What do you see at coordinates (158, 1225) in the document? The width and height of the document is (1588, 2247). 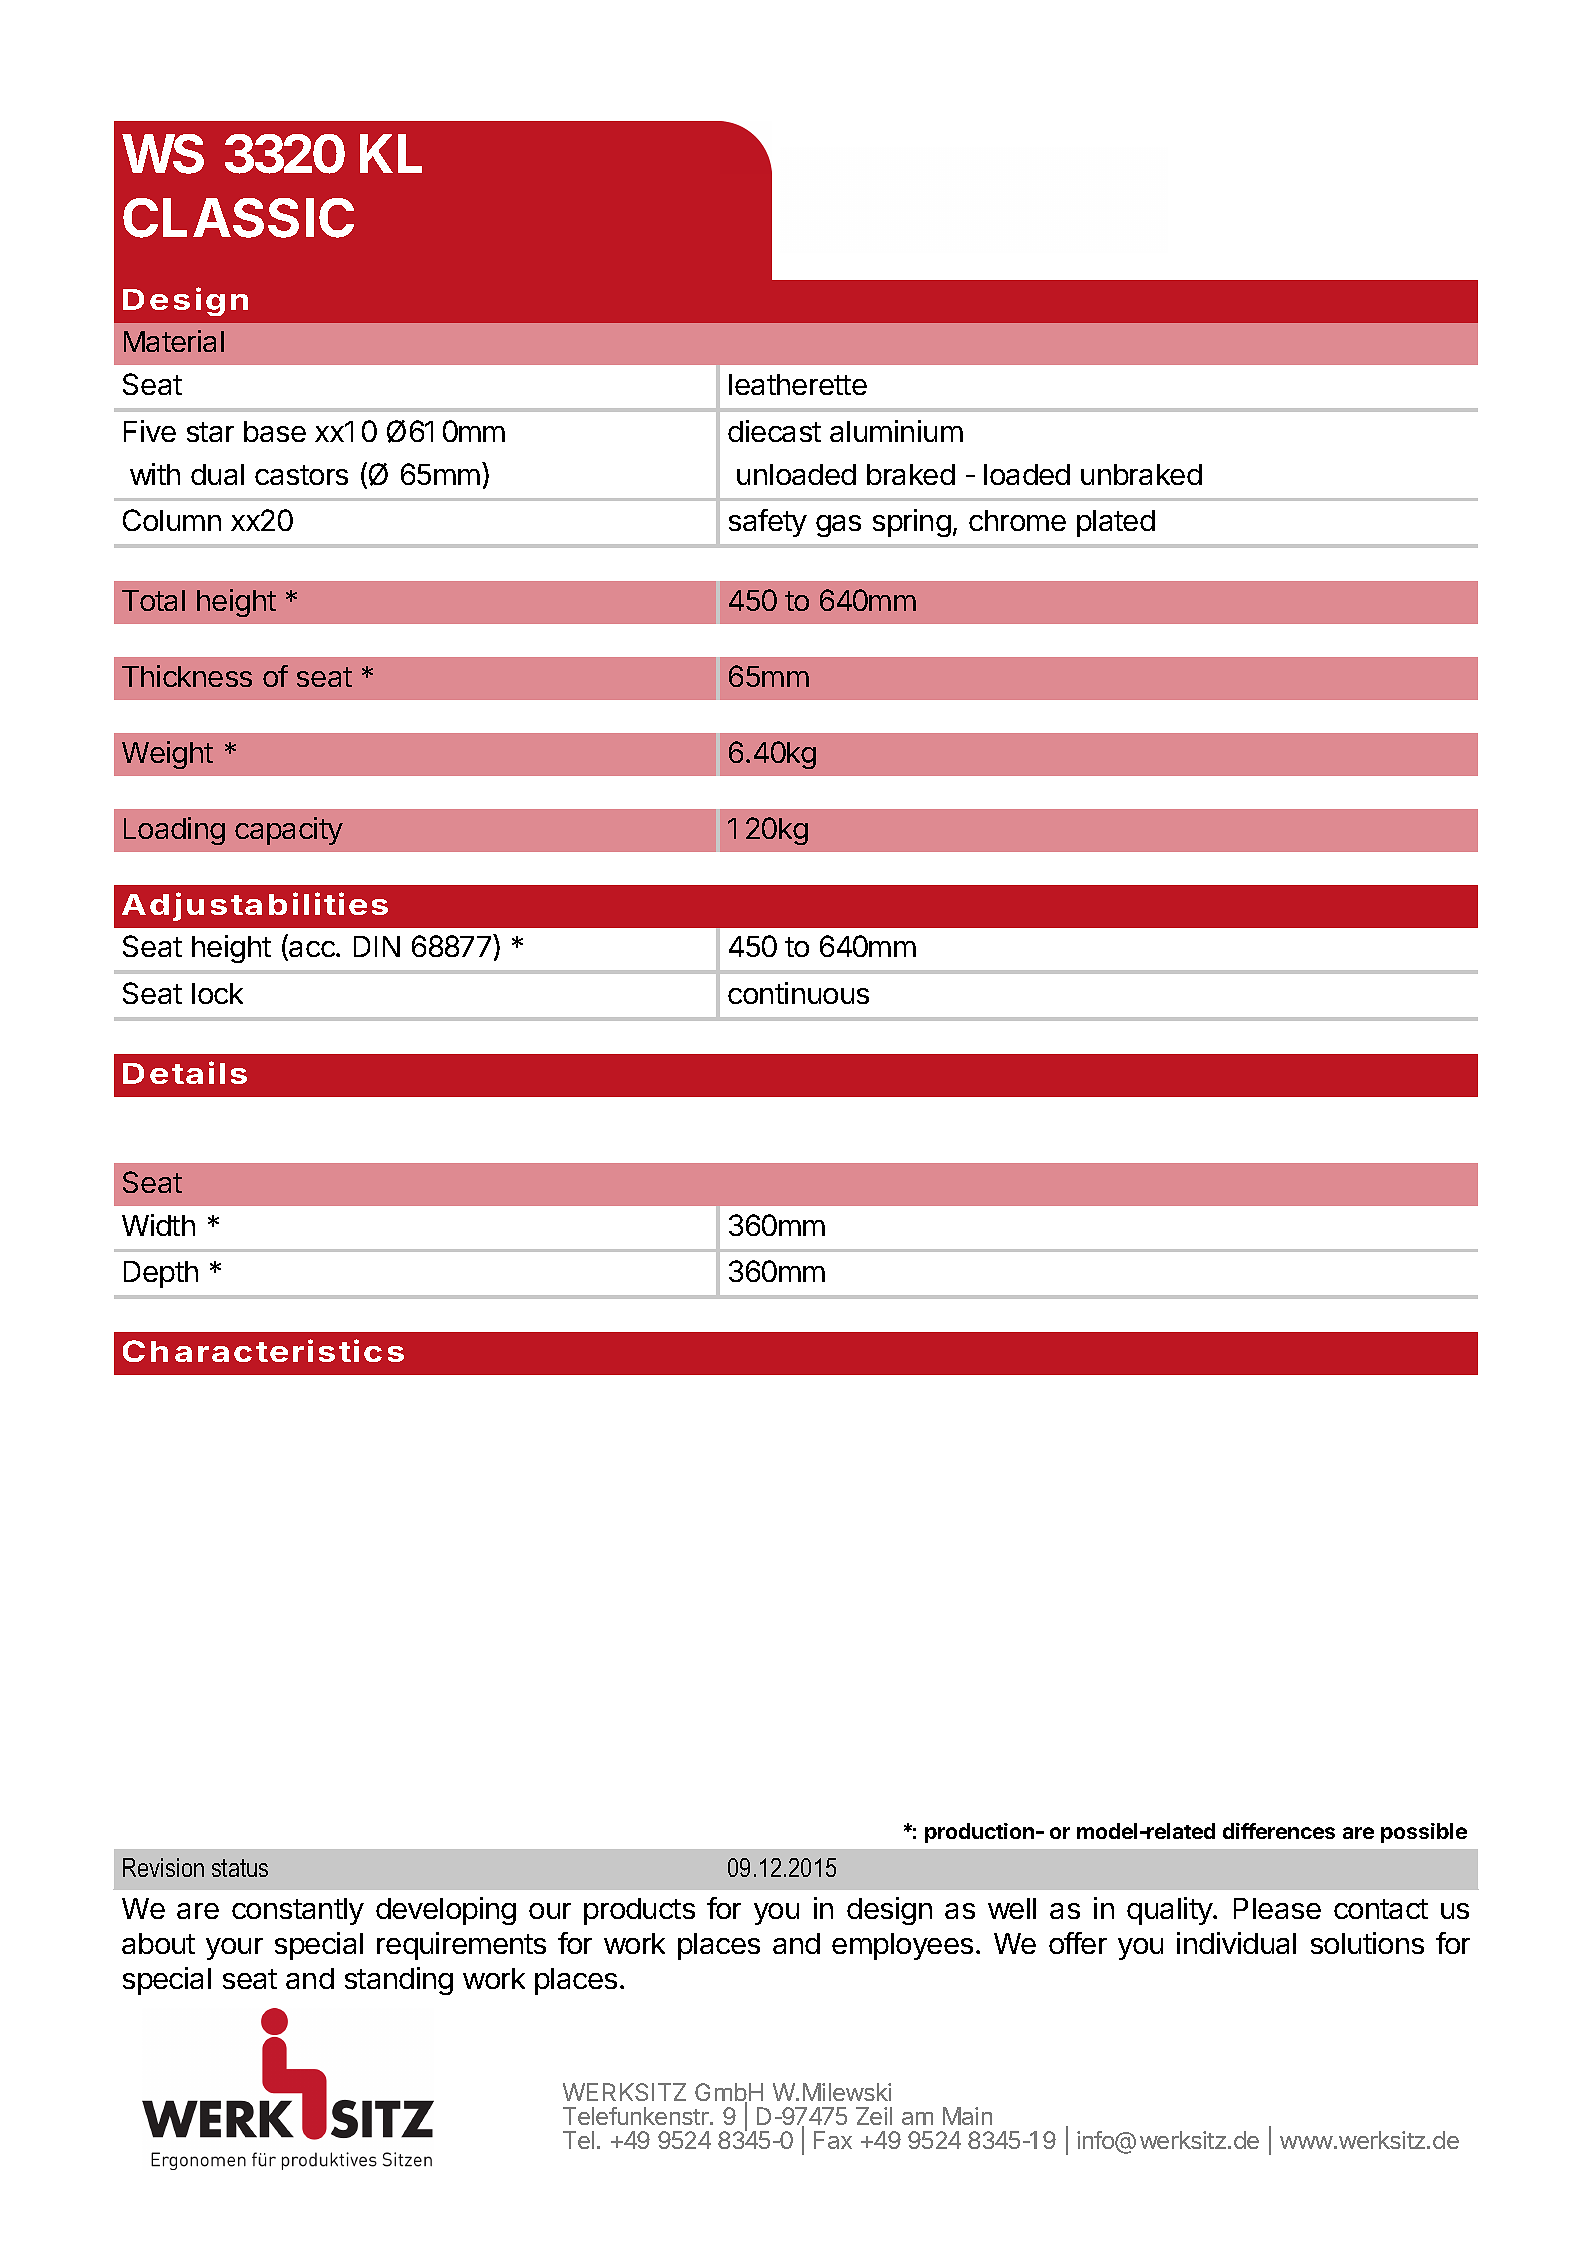 I see `Width` at bounding box center [158, 1225].
